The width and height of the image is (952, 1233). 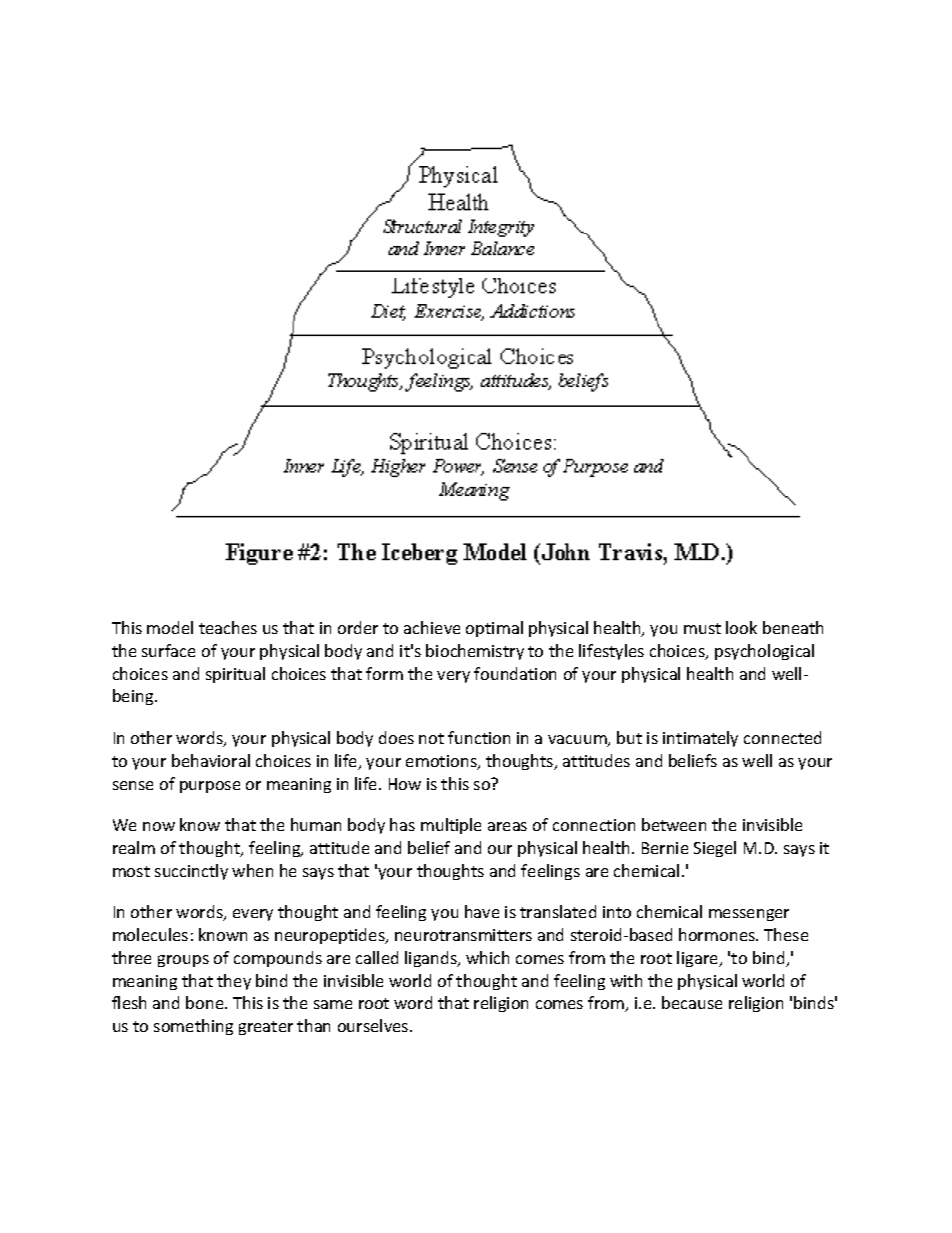 What do you see at coordinates (749, 915) in the image?
I see `messenger` at bounding box center [749, 915].
